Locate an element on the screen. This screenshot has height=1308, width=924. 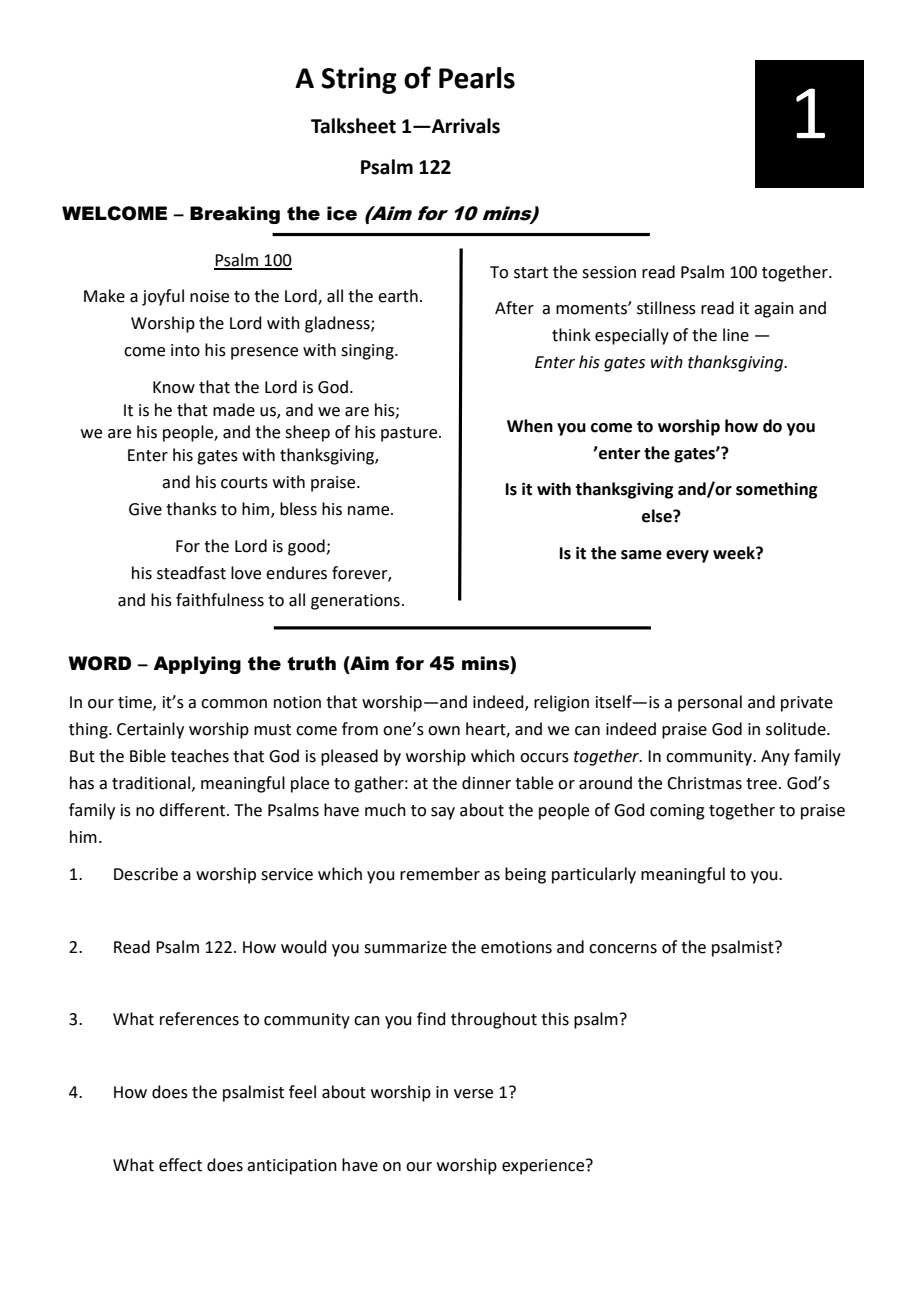
session is located at coordinates (609, 272).
